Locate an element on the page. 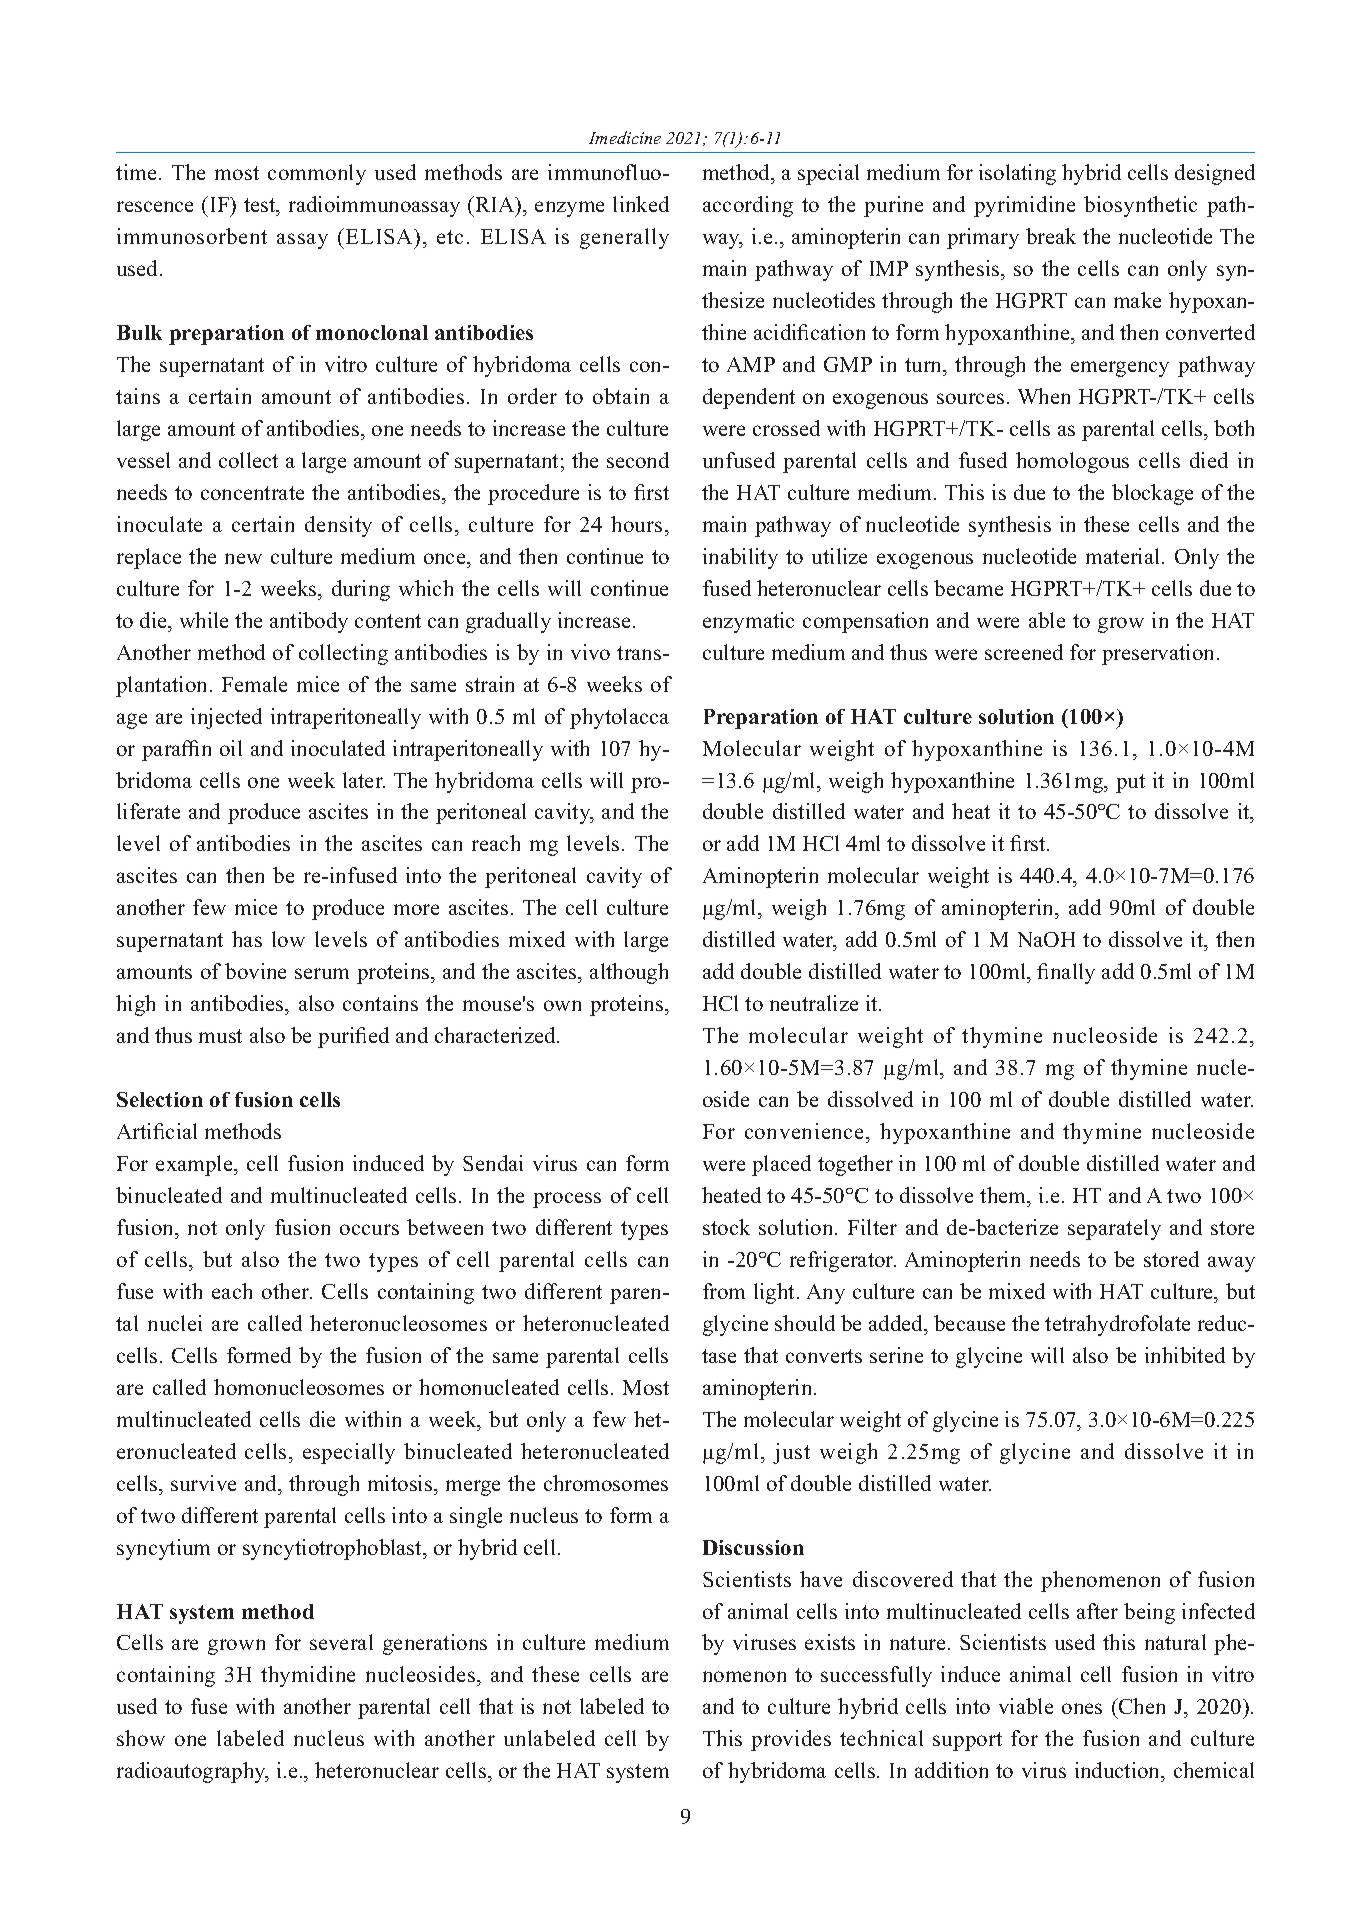  provides is located at coordinates (791, 1740).
